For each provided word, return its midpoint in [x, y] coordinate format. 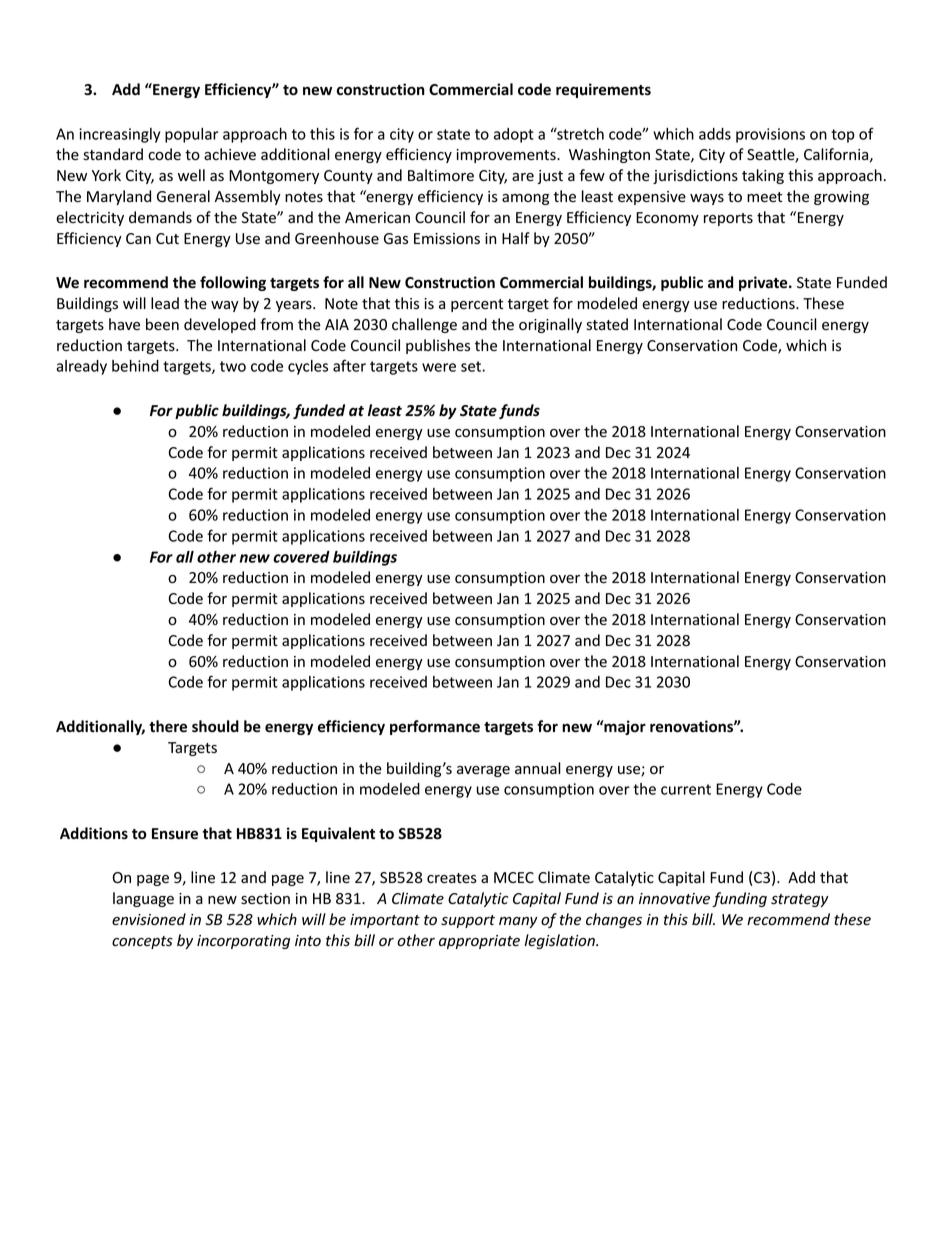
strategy [800, 900]
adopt [514, 135]
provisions [770, 135]
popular [191, 135]
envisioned [149, 919]
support [468, 921]
